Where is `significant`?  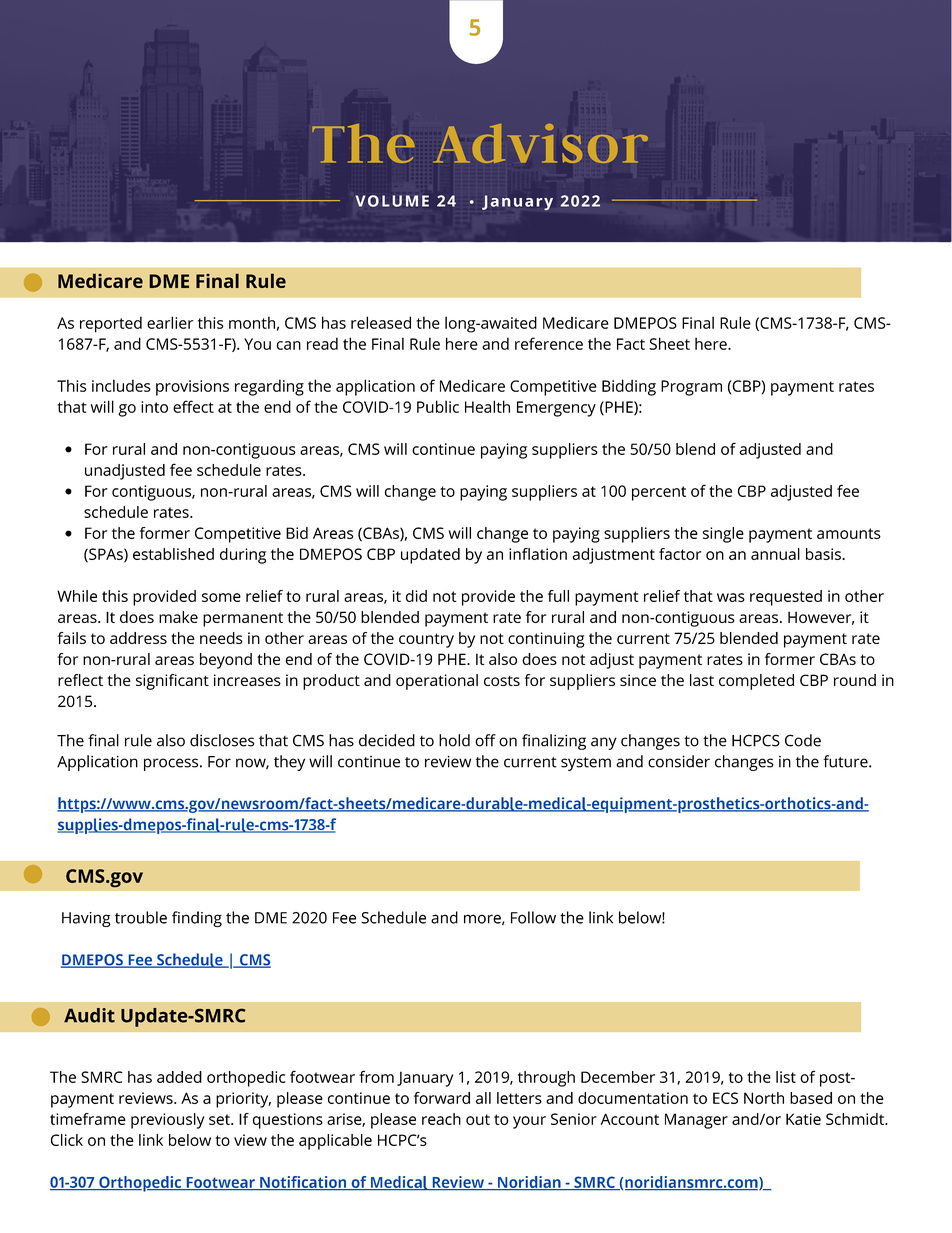 significant is located at coordinates (172, 682).
